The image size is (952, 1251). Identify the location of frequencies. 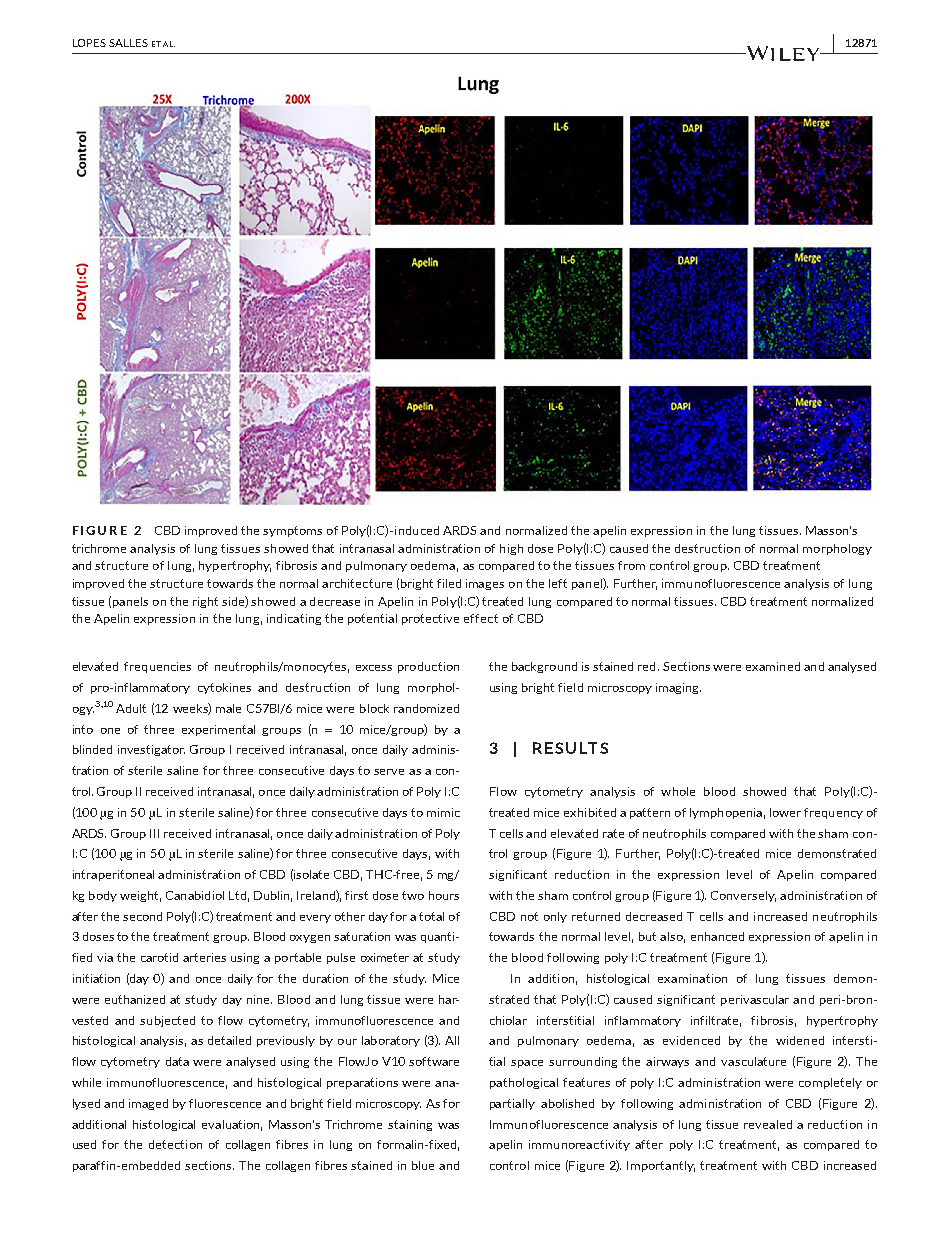
(157, 667).
